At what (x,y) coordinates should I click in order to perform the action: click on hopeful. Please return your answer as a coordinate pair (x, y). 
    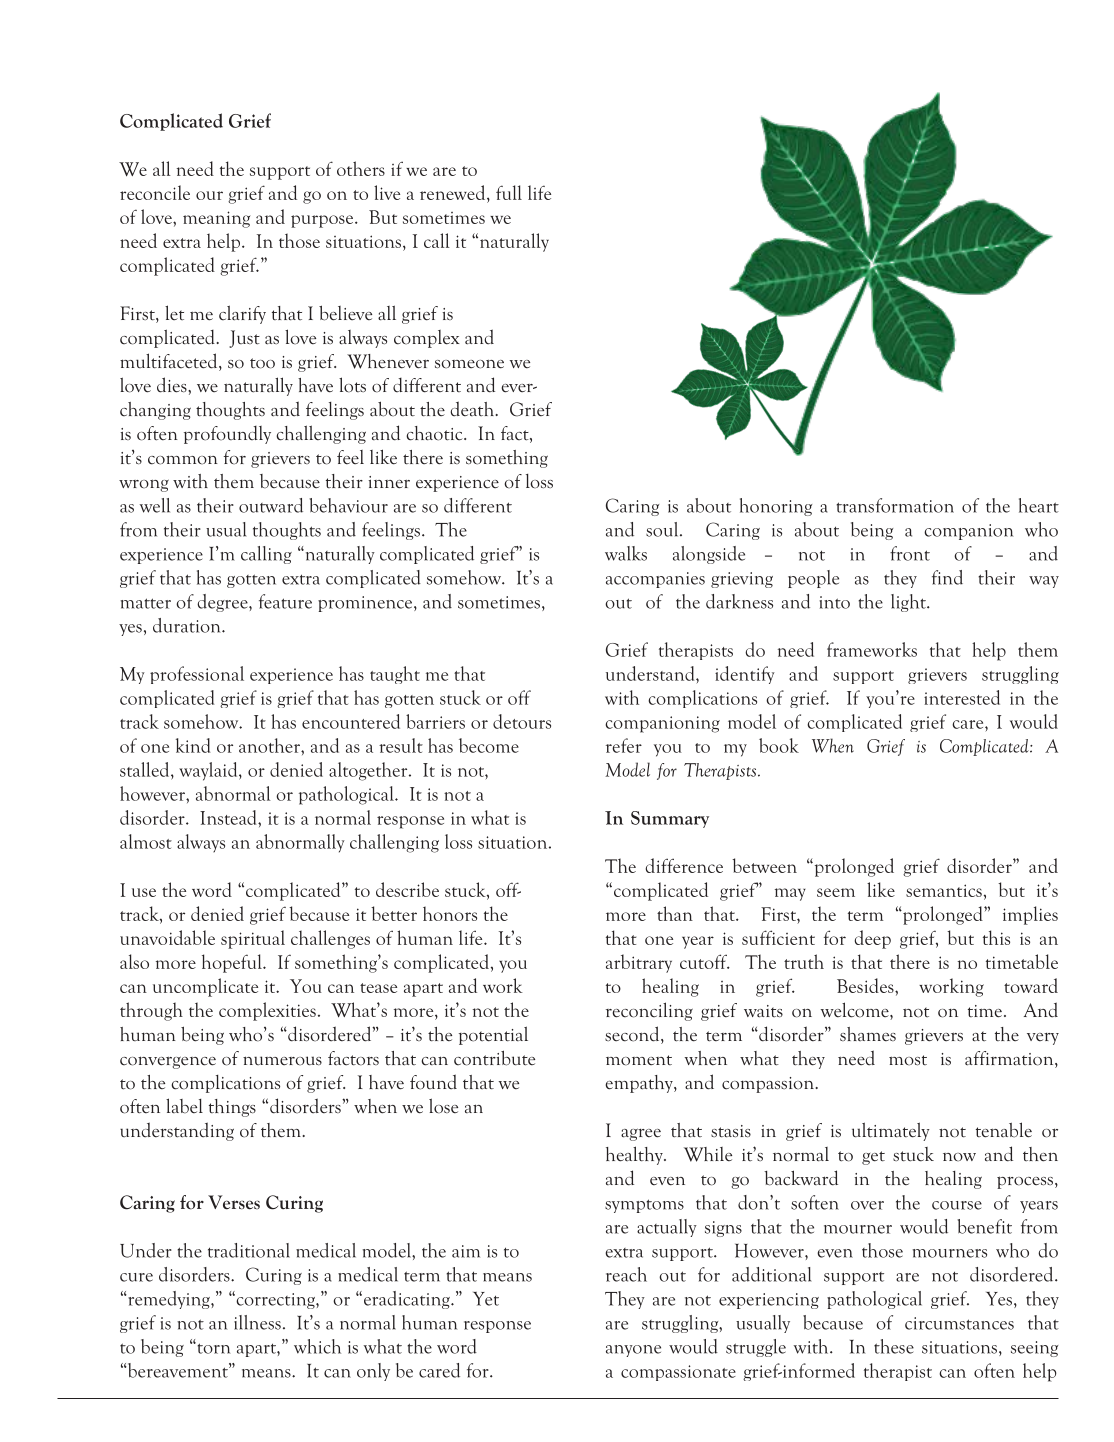
    Looking at the image, I should click on (233, 963).
